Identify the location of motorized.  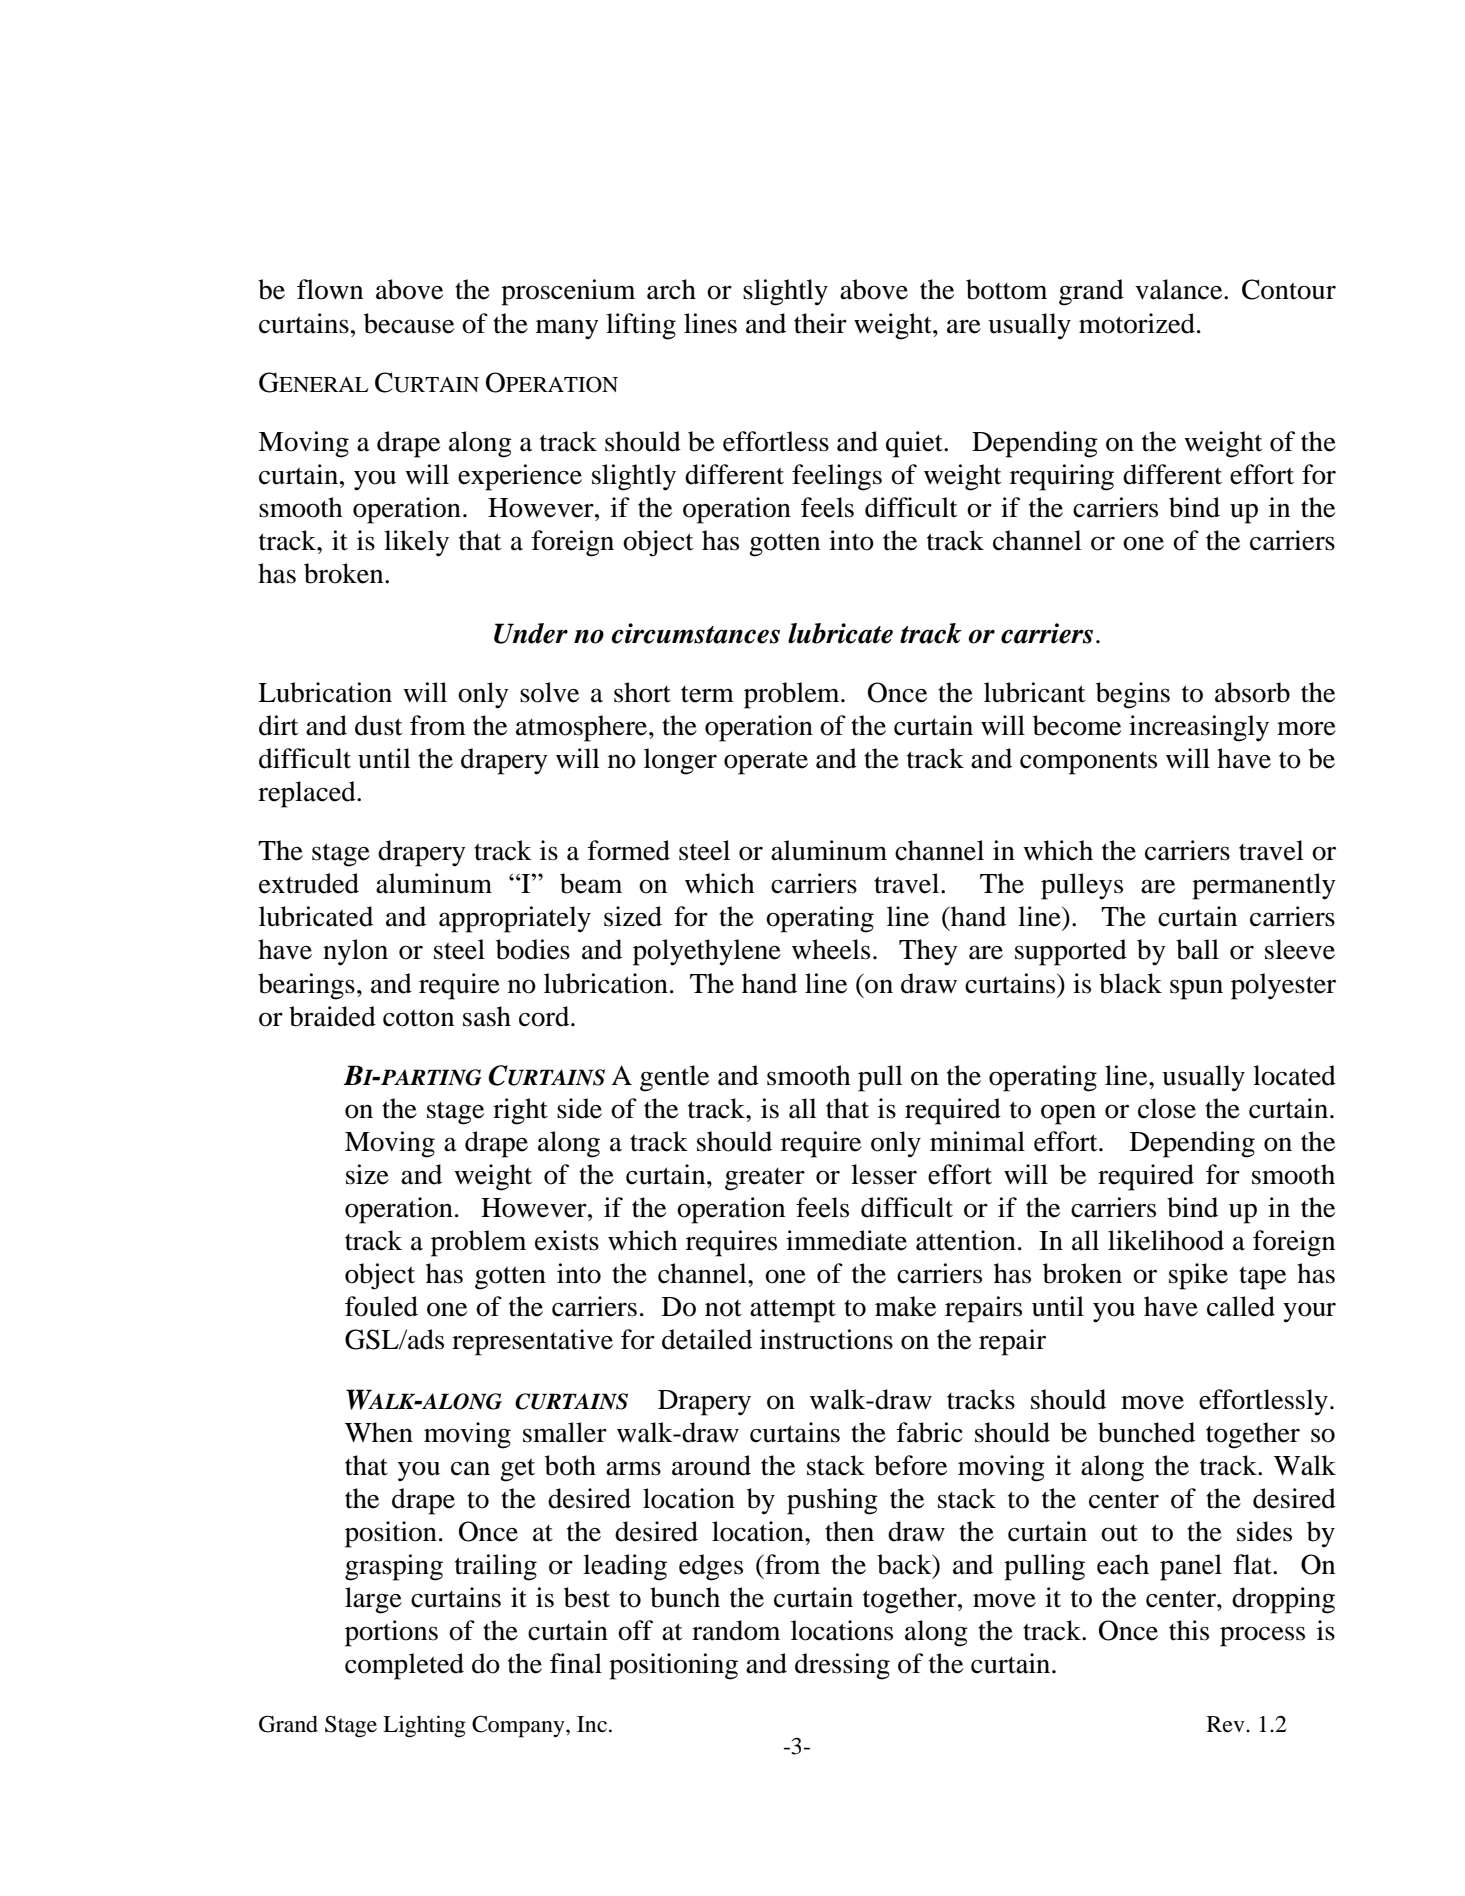
(1137, 323).
